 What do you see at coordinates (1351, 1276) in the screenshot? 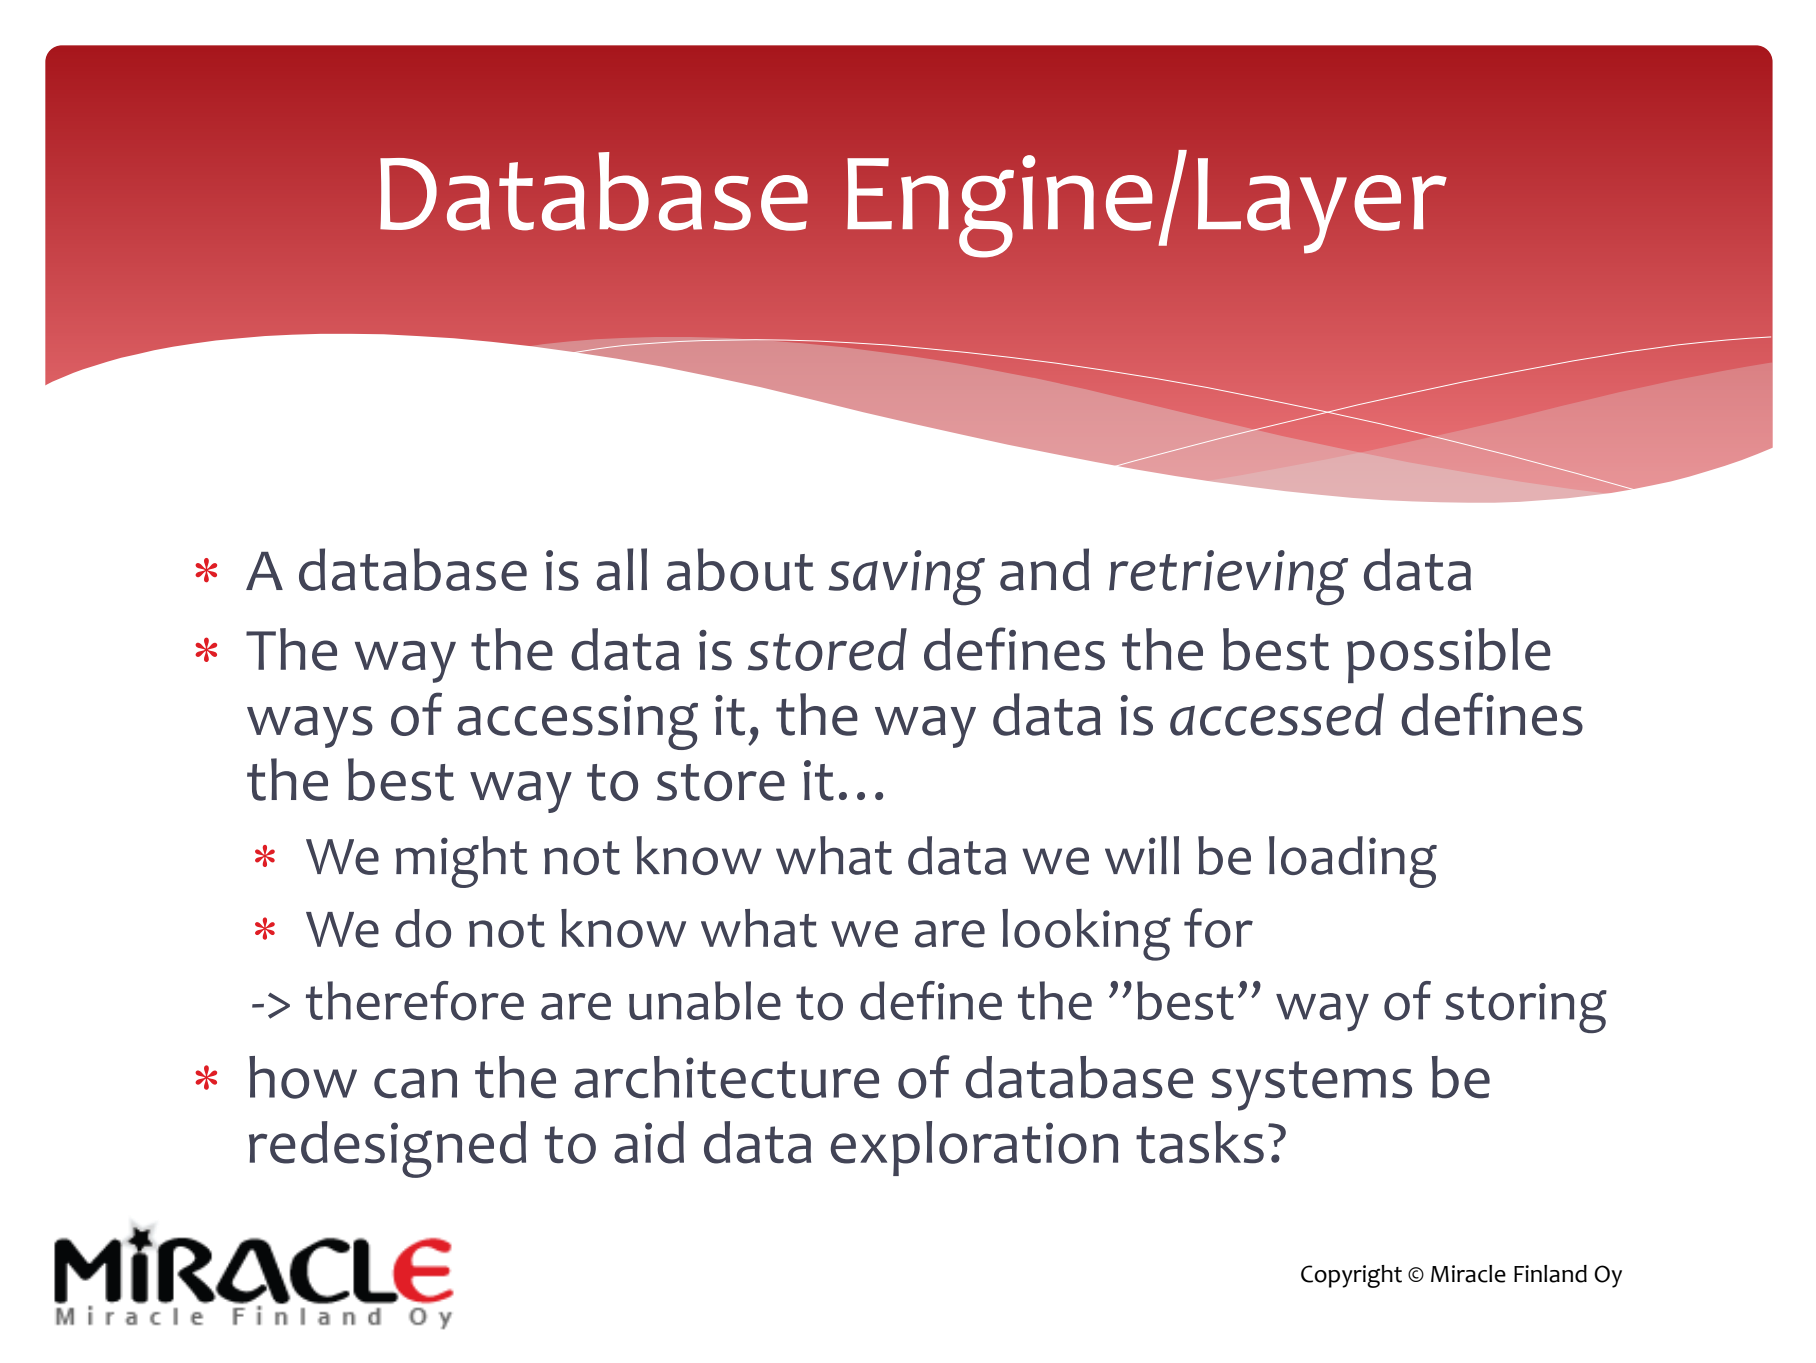
I see `Copyright` at bounding box center [1351, 1276].
